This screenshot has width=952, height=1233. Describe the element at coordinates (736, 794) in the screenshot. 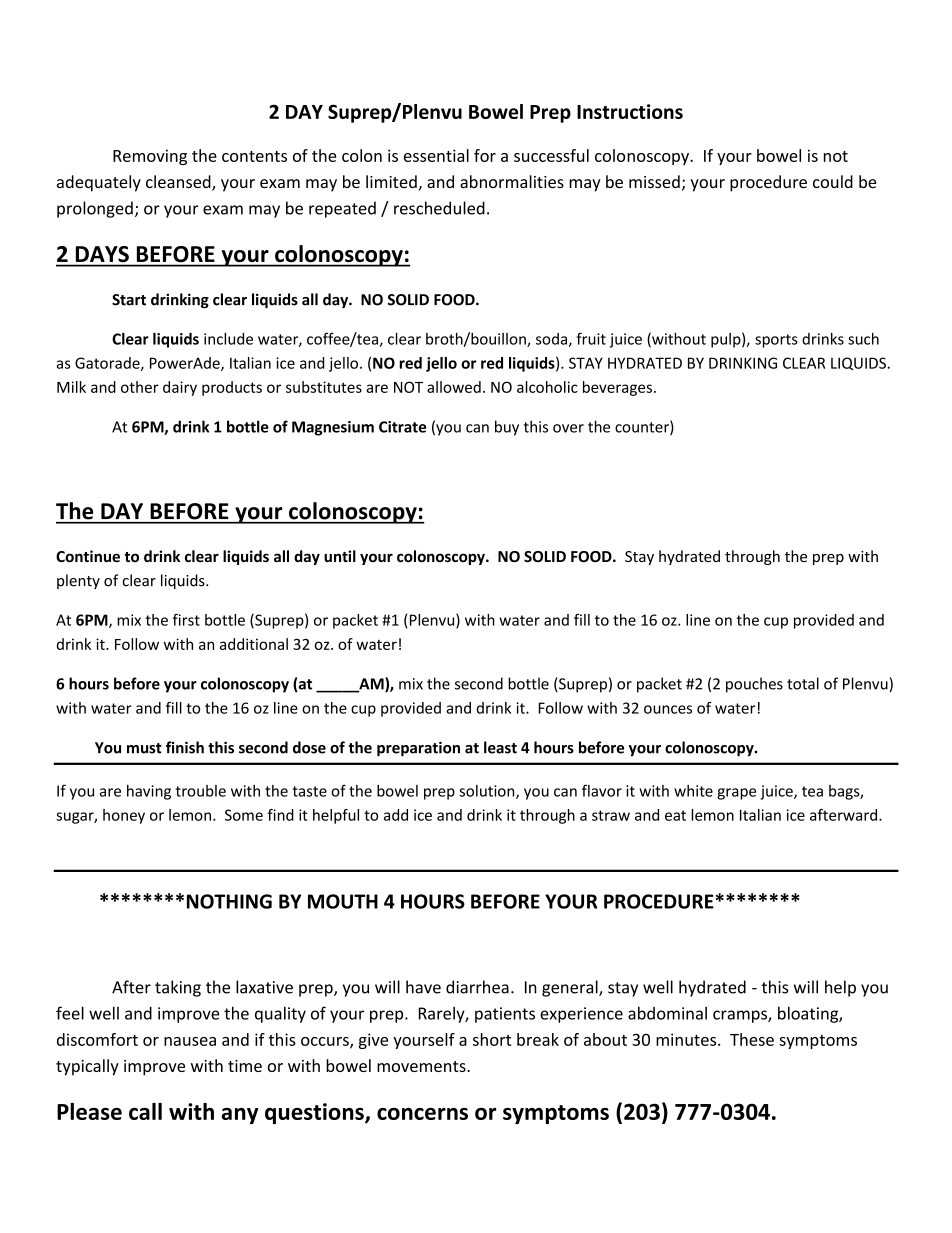

I see `grape` at that location.
